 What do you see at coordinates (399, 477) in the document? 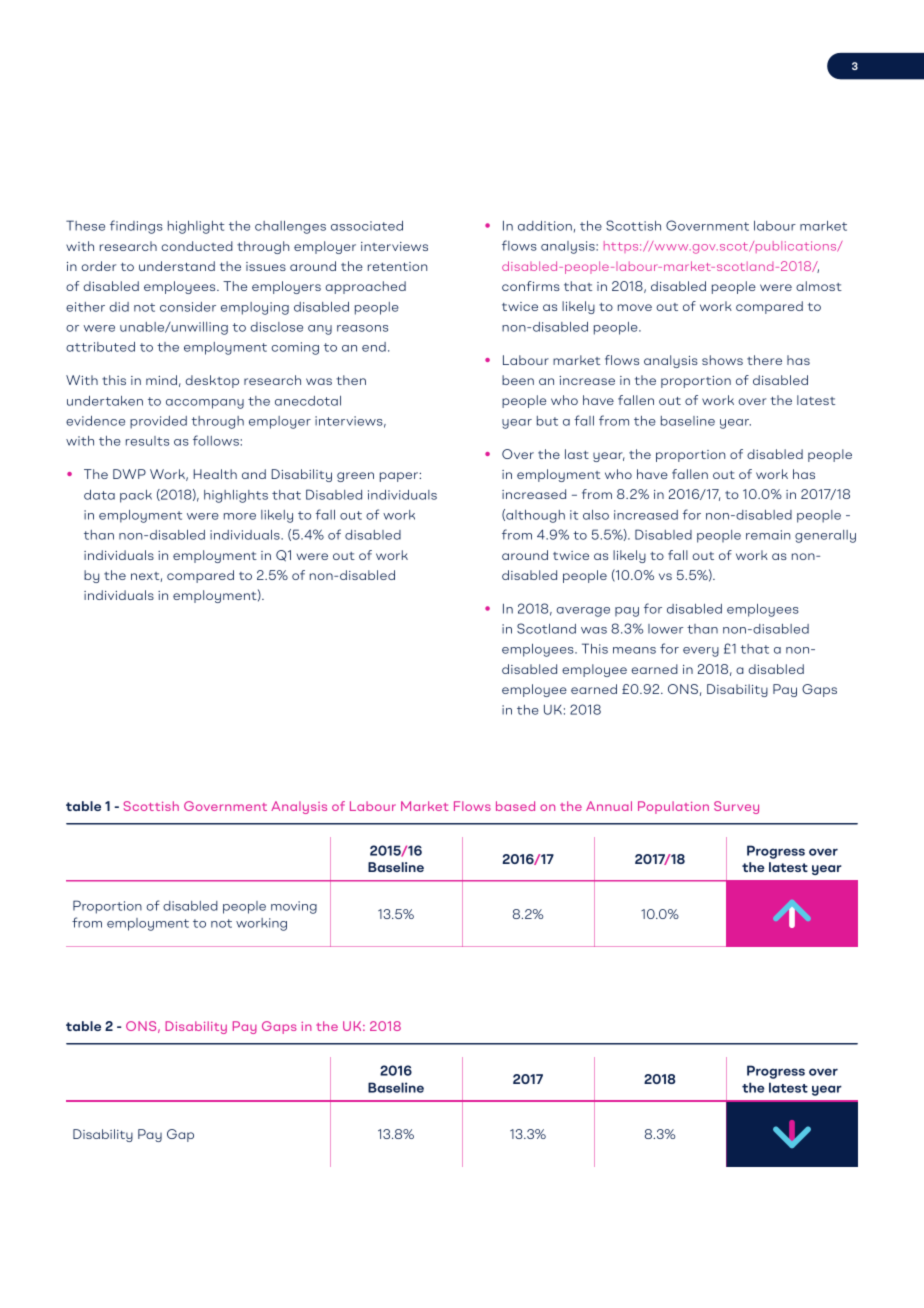
I see `paper` at bounding box center [399, 477].
